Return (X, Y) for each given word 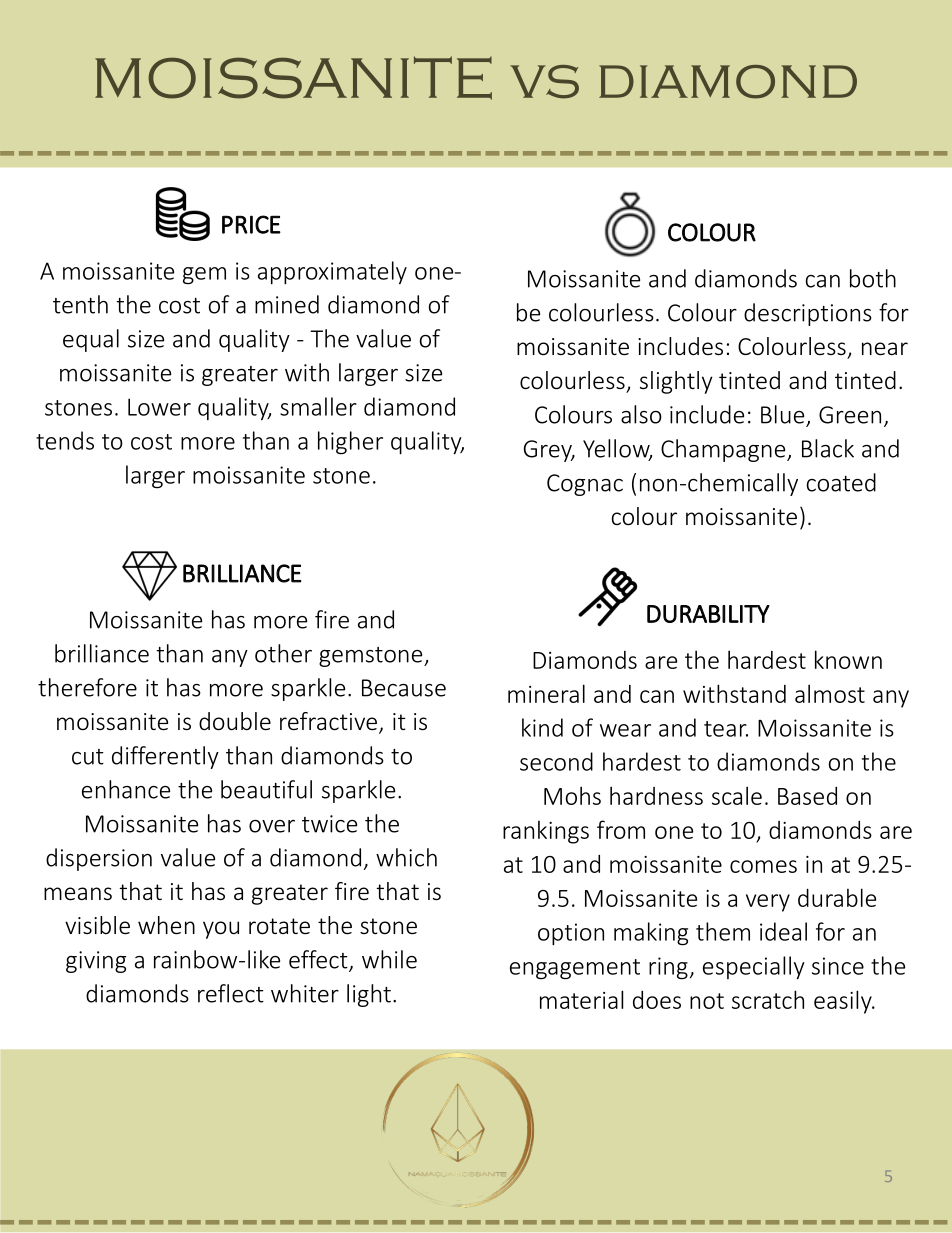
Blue (782, 414)
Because (404, 688)
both (873, 278)
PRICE (251, 224)
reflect (231, 993)
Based (807, 796)
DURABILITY (708, 614)
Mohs (572, 795)
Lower (159, 407)
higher (350, 443)
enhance (126, 789)
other (283, 653)
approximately (332, 273)
